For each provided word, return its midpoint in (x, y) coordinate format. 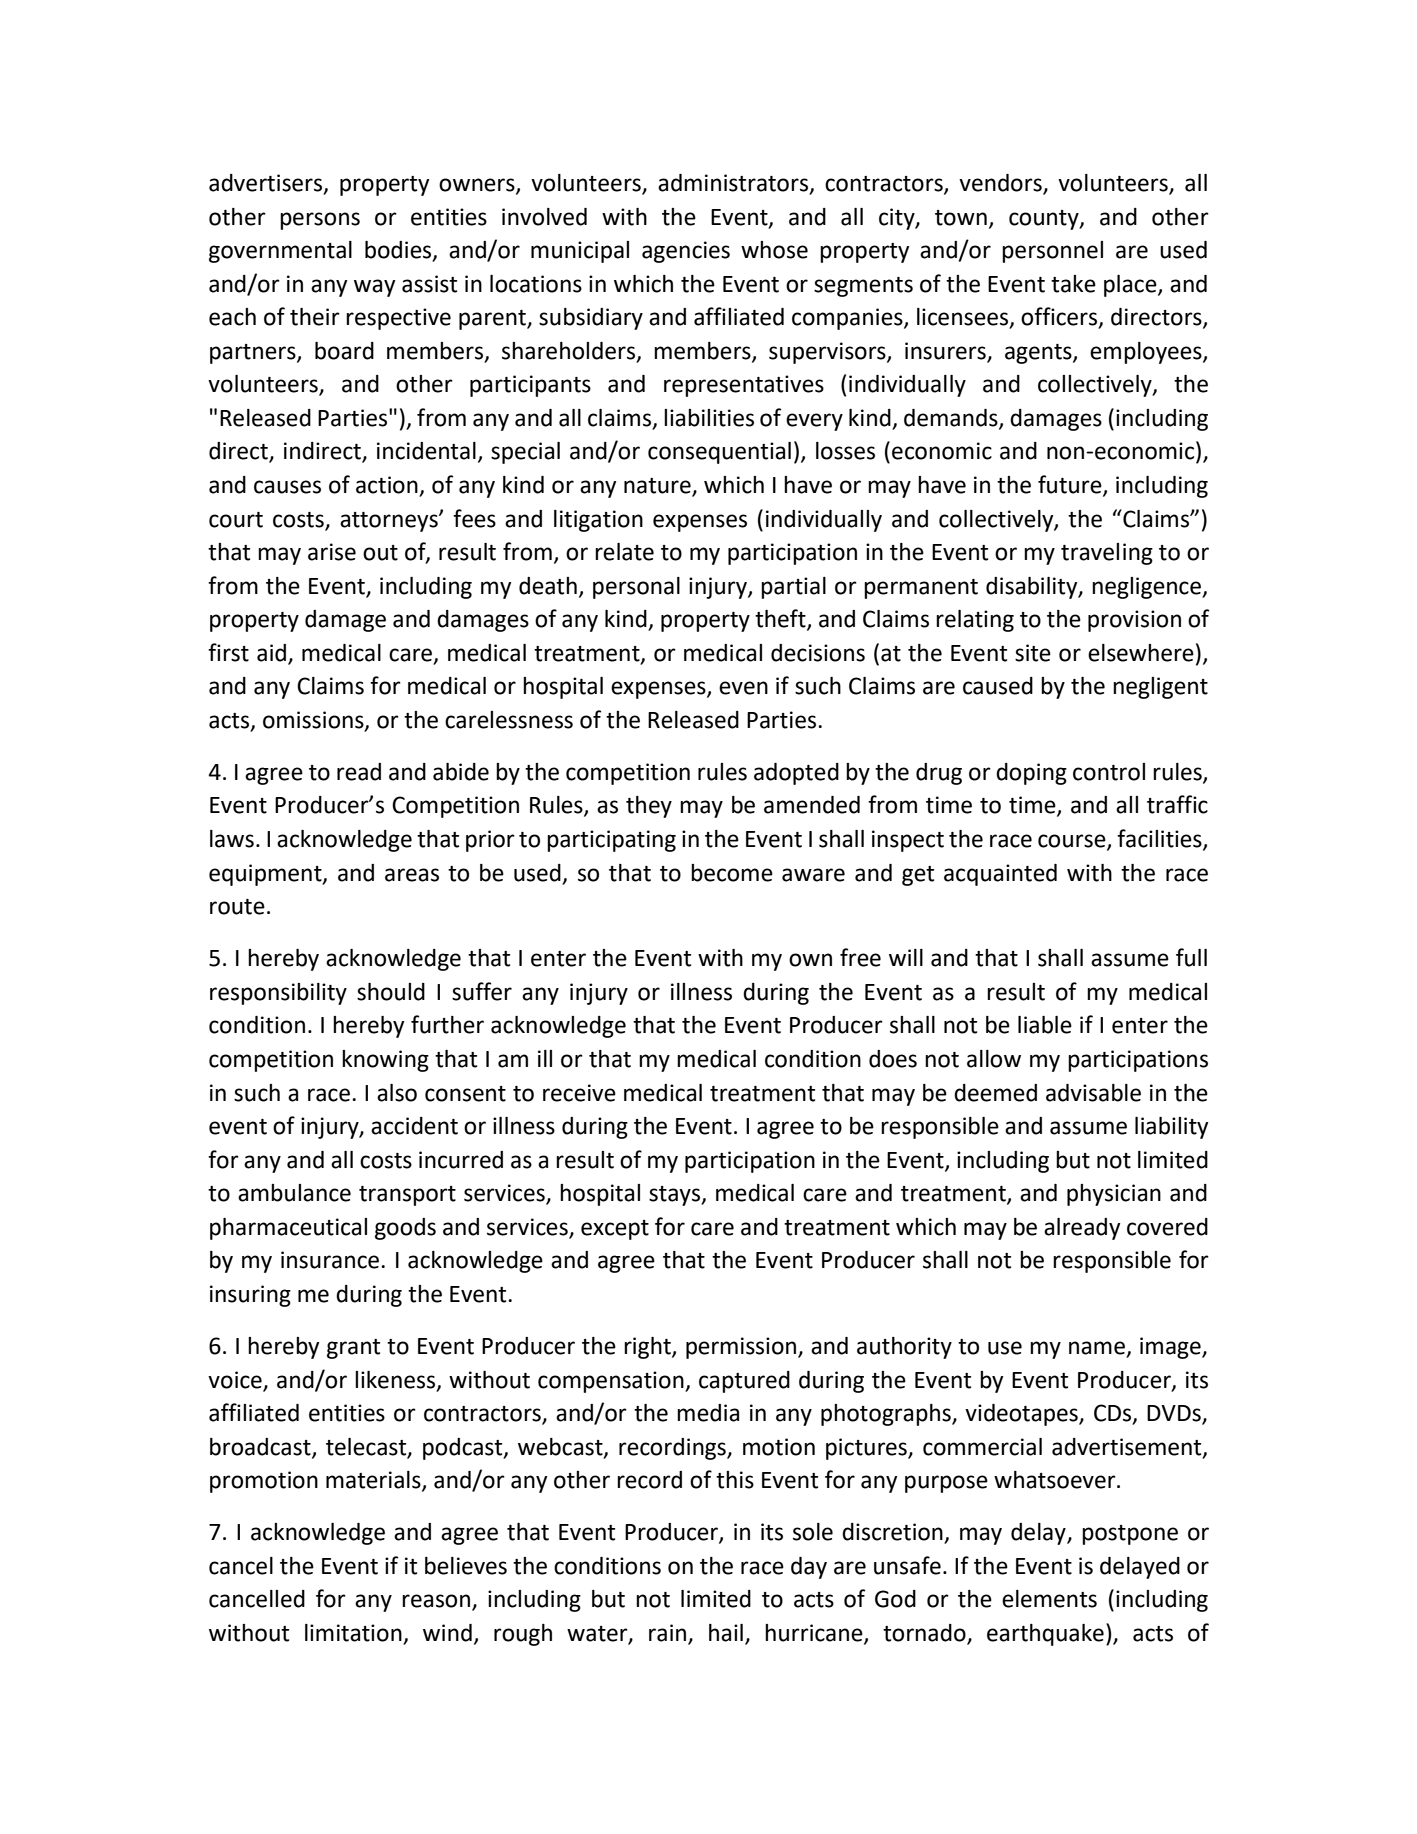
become (732, 873)
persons (320, 221)
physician (1114, 1195)
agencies (686, 252)
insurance (331, 1260)
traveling (1107, 554)
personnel (1052, 252)
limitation (354, 1634)
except (615, 1230)
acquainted (1000, 875)
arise (332, 552)
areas (412, 875)
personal (636, 588)
